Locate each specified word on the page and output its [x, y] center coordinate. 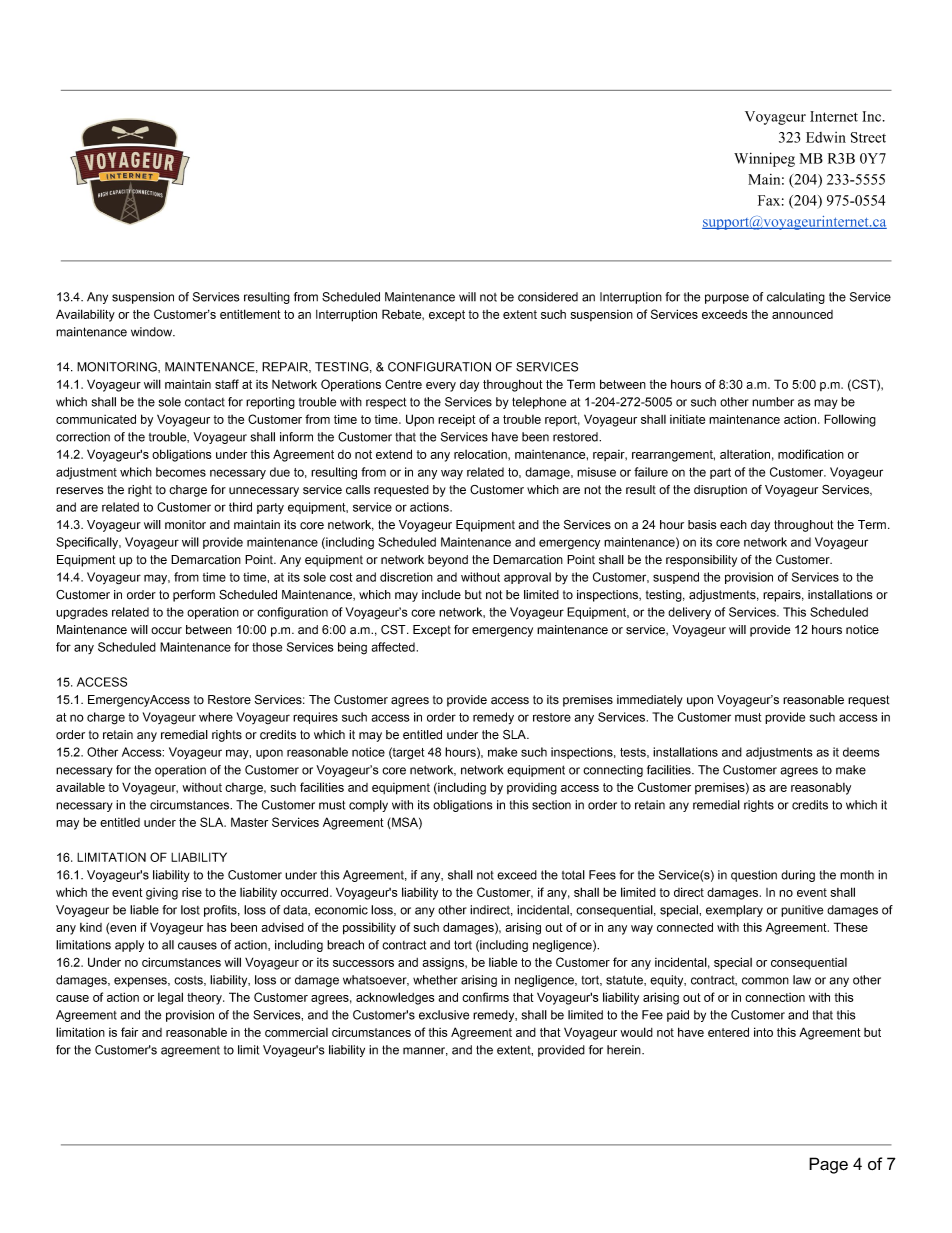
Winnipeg [764, 159]
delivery [689, 613]
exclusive [444, 1015]
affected [393, 647]
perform [194, 596]
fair [129, 1032]
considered [548, 297]
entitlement [250, 314]
